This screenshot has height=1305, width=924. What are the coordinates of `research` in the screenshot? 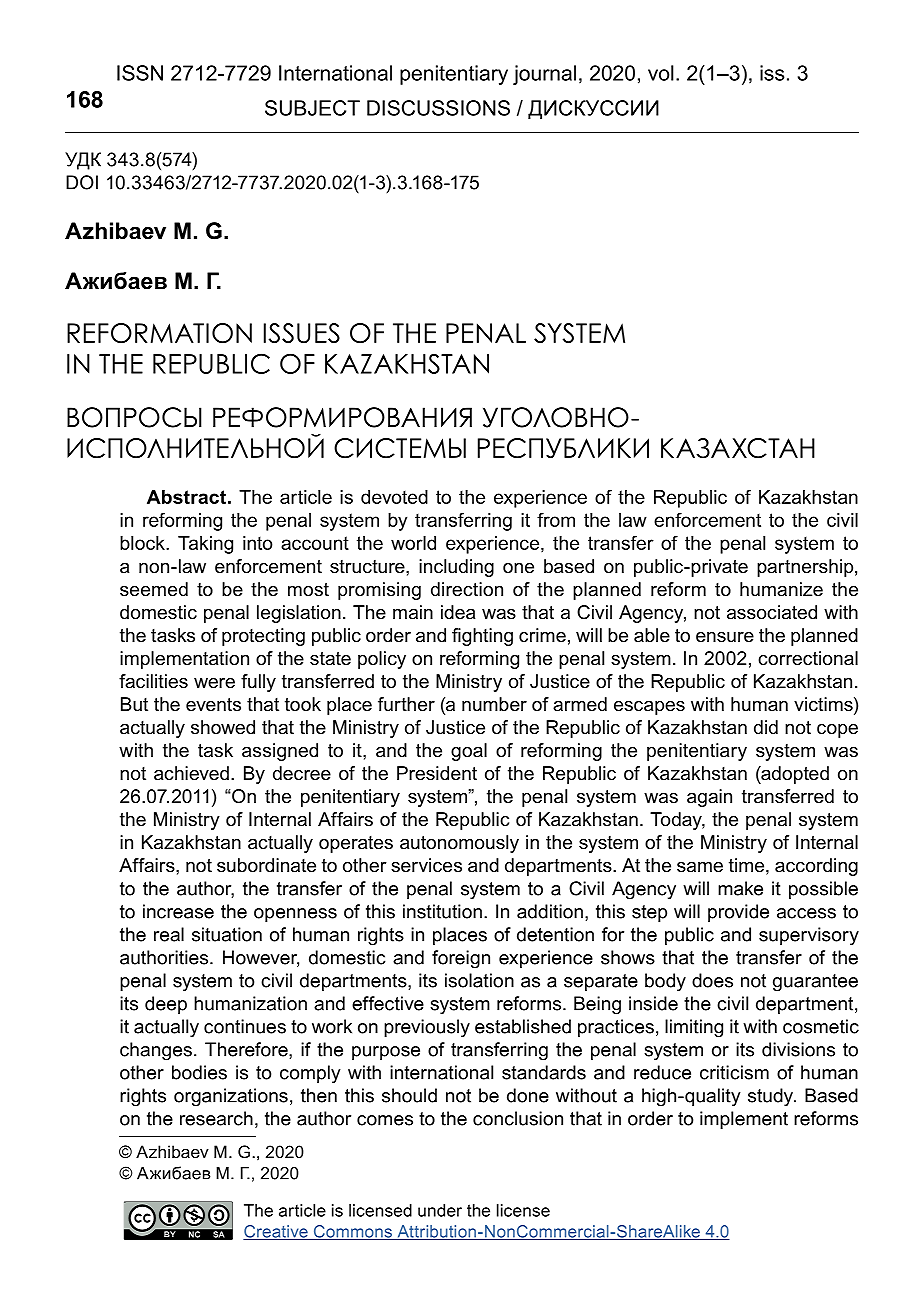 It's located at (216, 1118).
